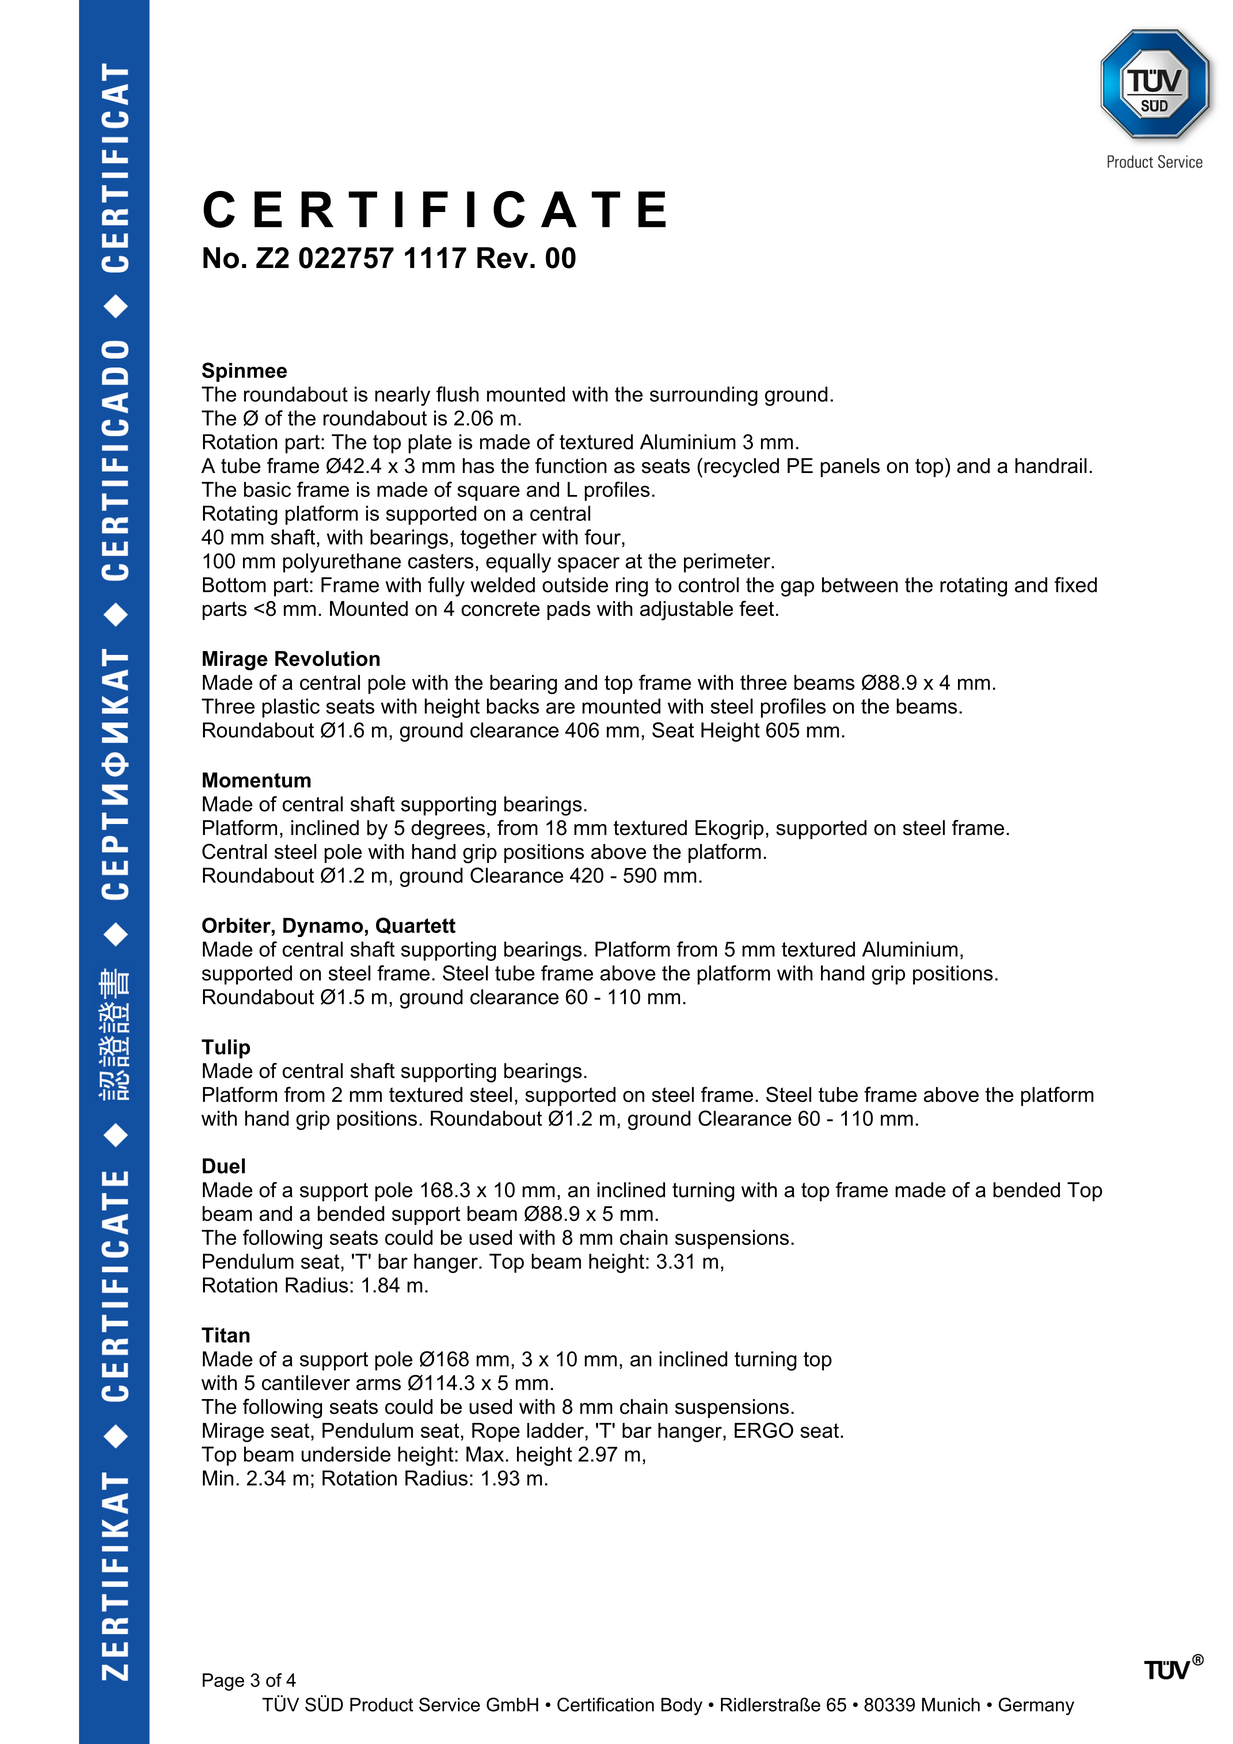 The image size is (1233, 1744). What do you see at coordinates (704, 396) in the page?
I see `surrounding` at bounding box center [704, 396].
